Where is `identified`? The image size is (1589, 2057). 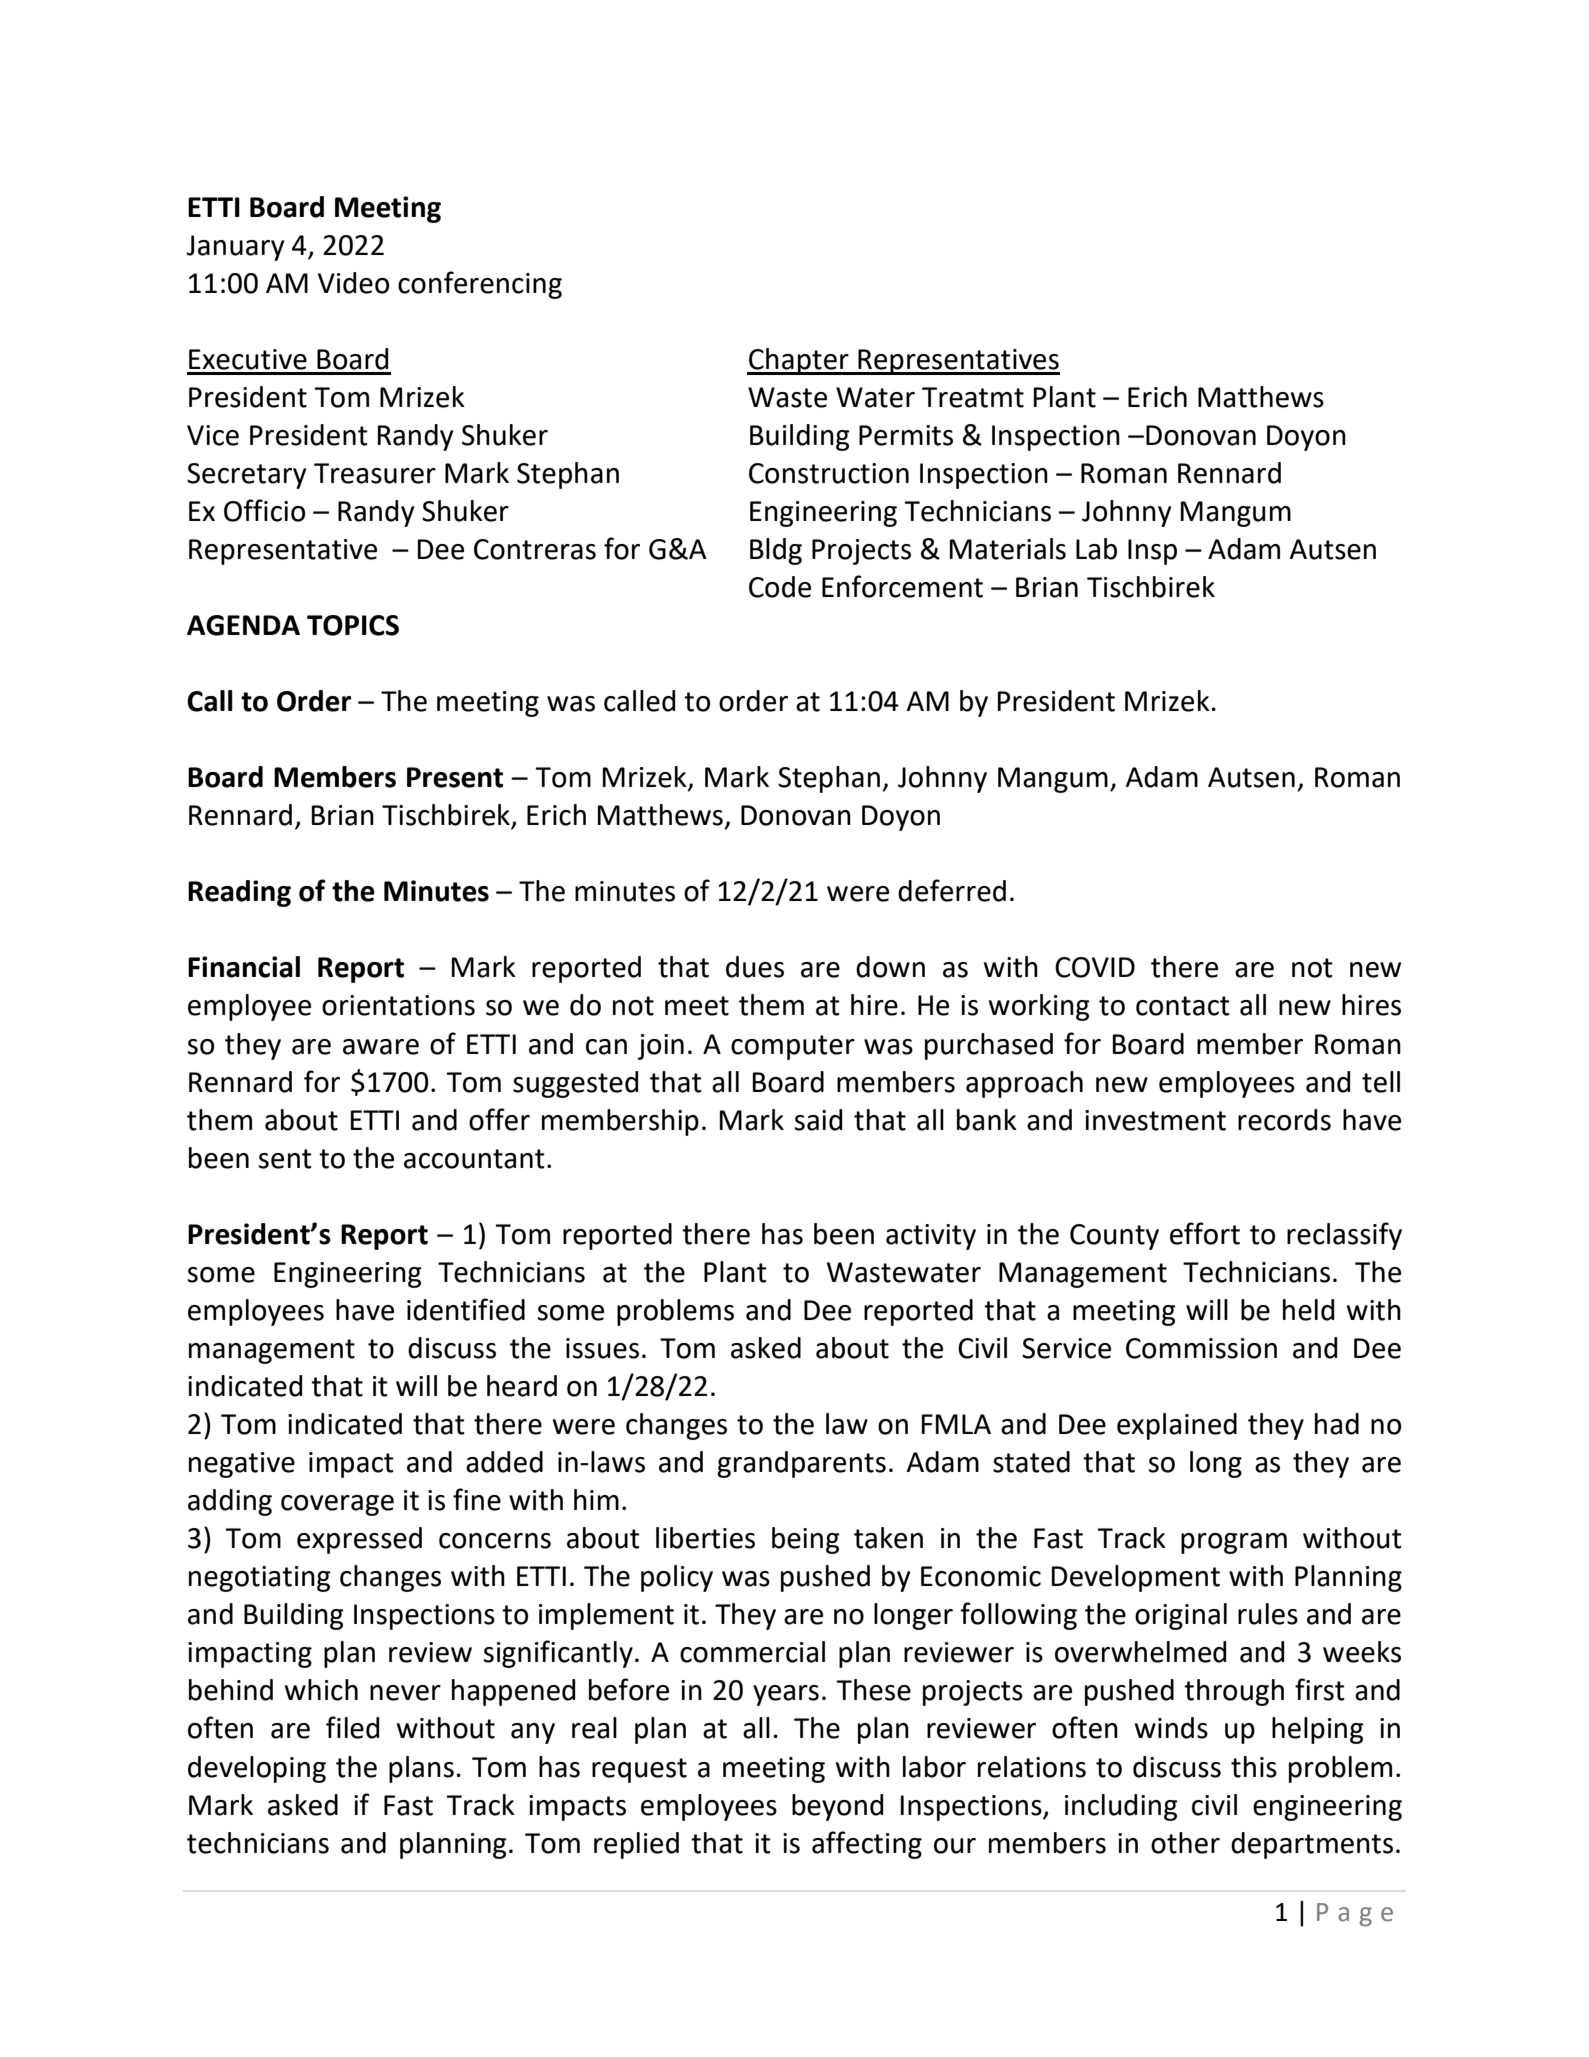 identified is located at coordinates (466, 1309).
